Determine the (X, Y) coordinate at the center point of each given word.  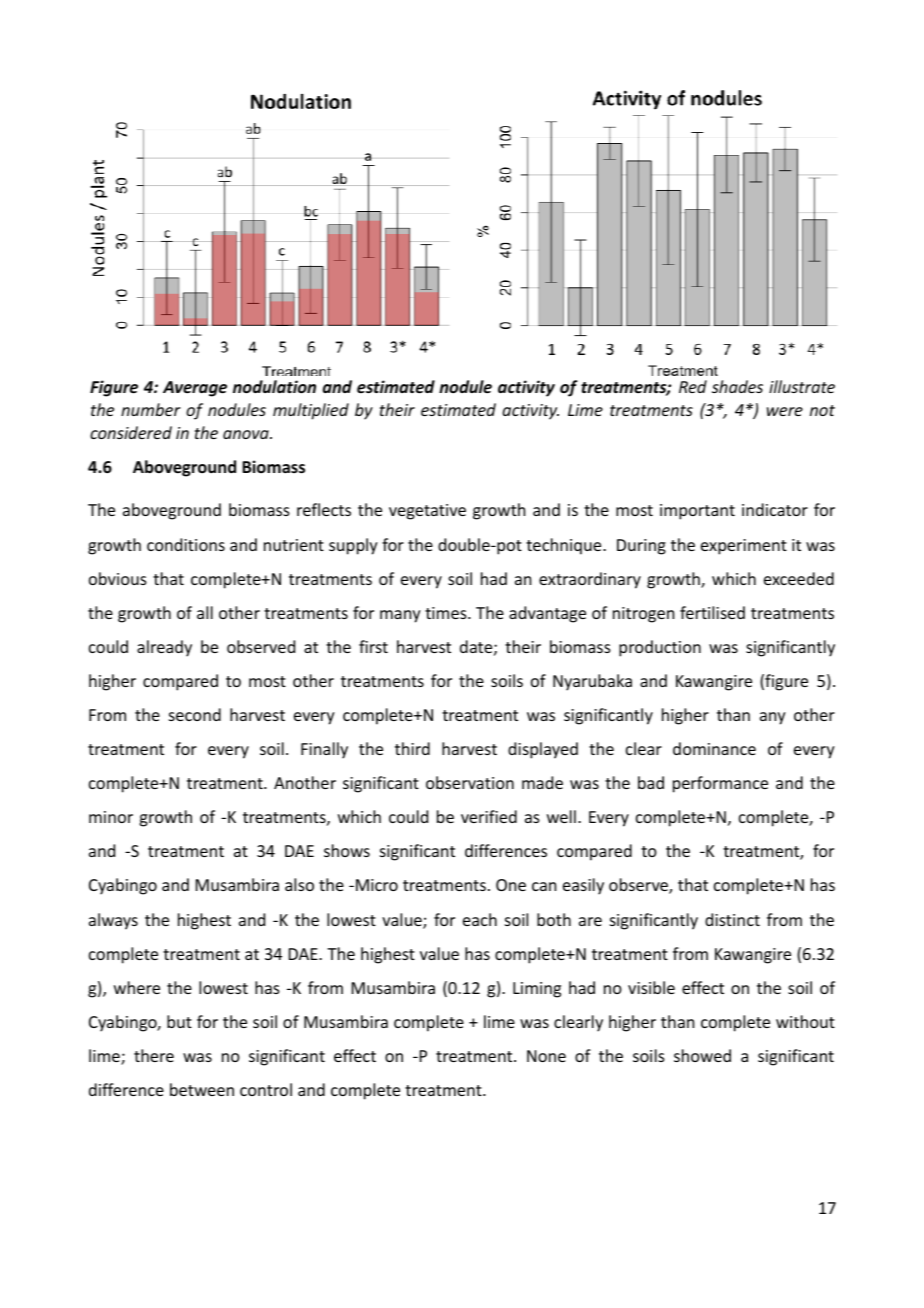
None (546, 1056)
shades (737, 386)
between (202, 1089)
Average (195, 389)
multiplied (311, 411)
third (412, 748)
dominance (714, 748)
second (195, 714)
